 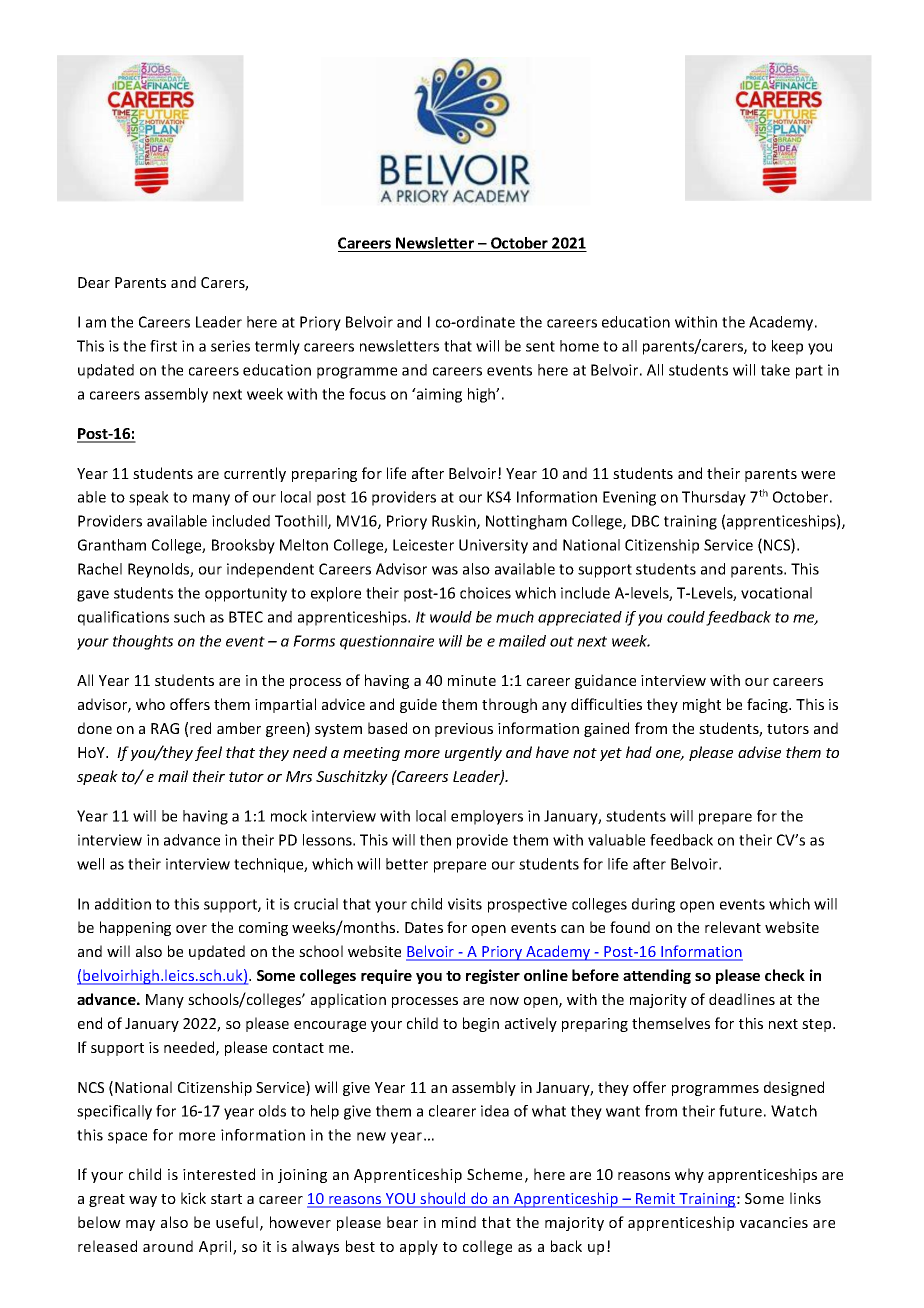 What do you see at coordinates (191, 929) in the screenshot?
I see `over` at bounding box center [191, 929].
